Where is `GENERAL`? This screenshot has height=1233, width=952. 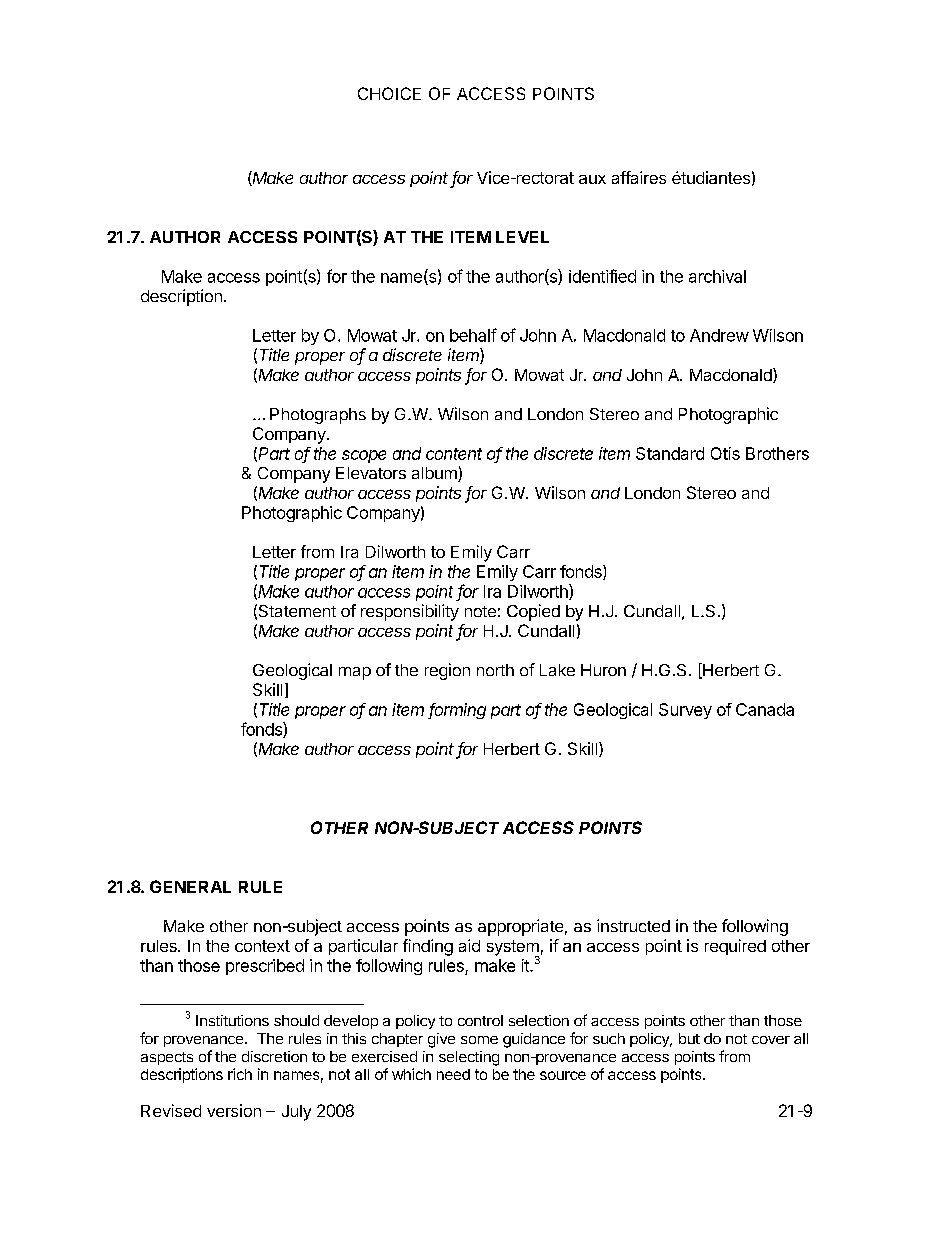 GENERAL is located at coordinates (190, 886).
